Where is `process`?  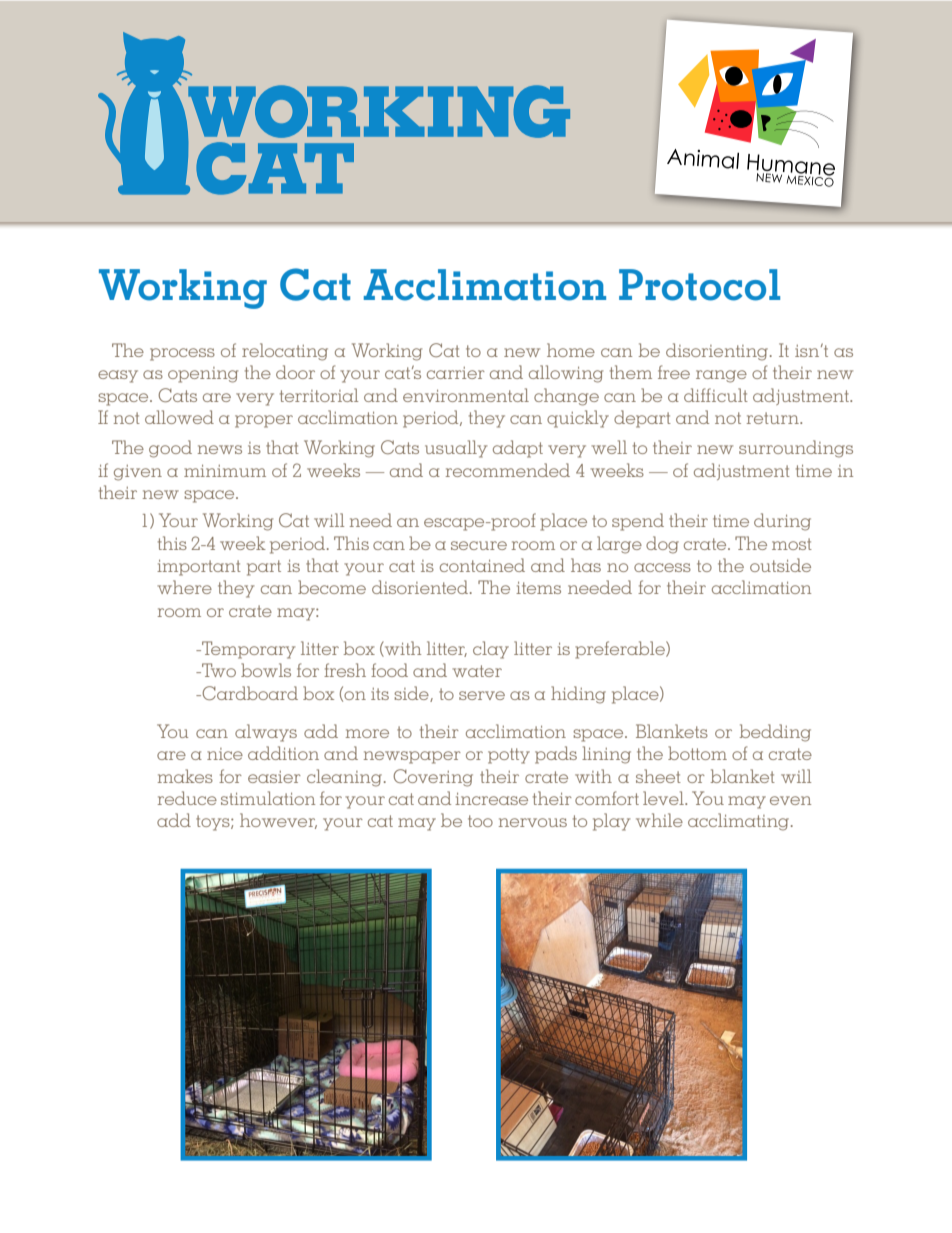 process is located at coordinates (182, 354).
